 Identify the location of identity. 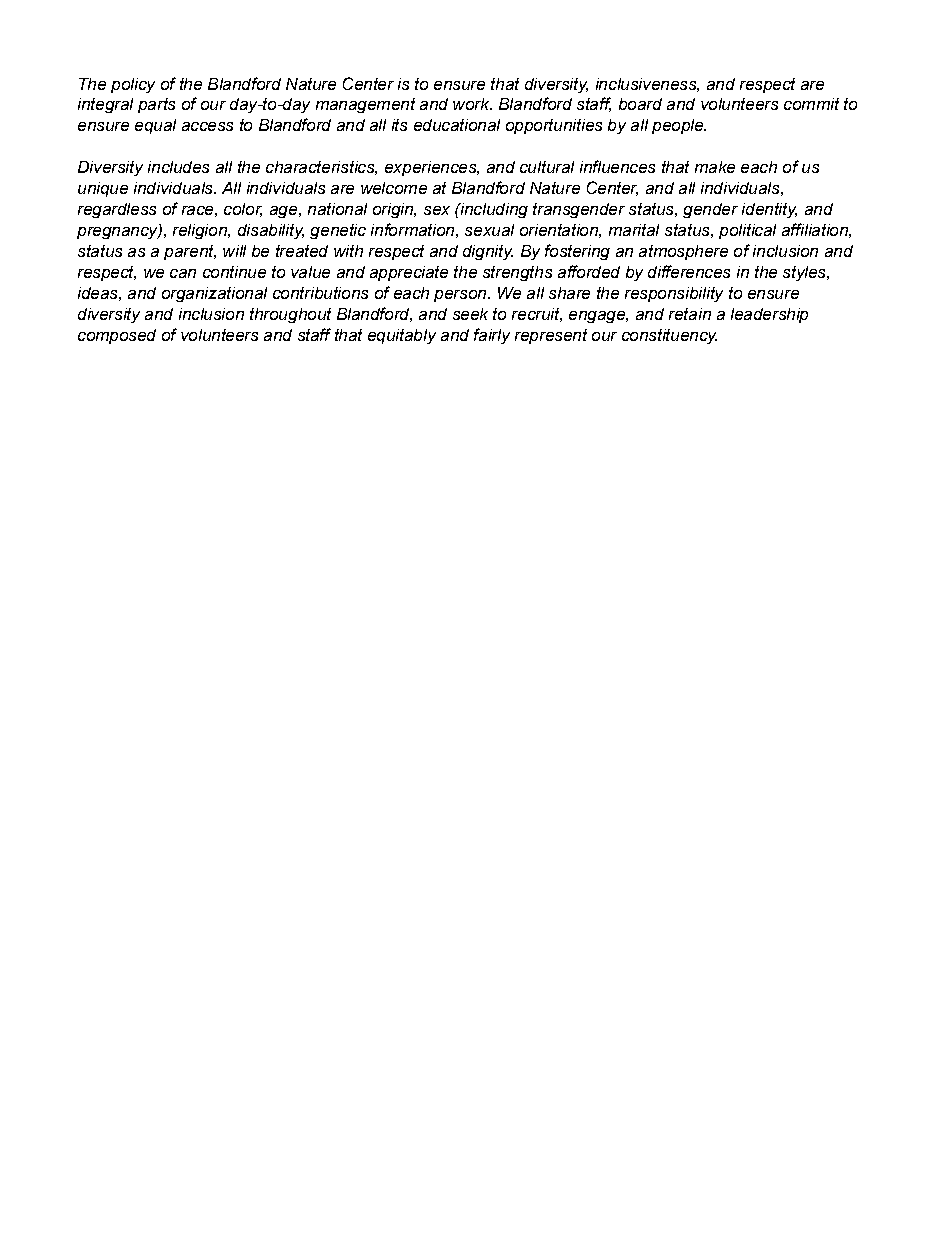
(769, 210).
